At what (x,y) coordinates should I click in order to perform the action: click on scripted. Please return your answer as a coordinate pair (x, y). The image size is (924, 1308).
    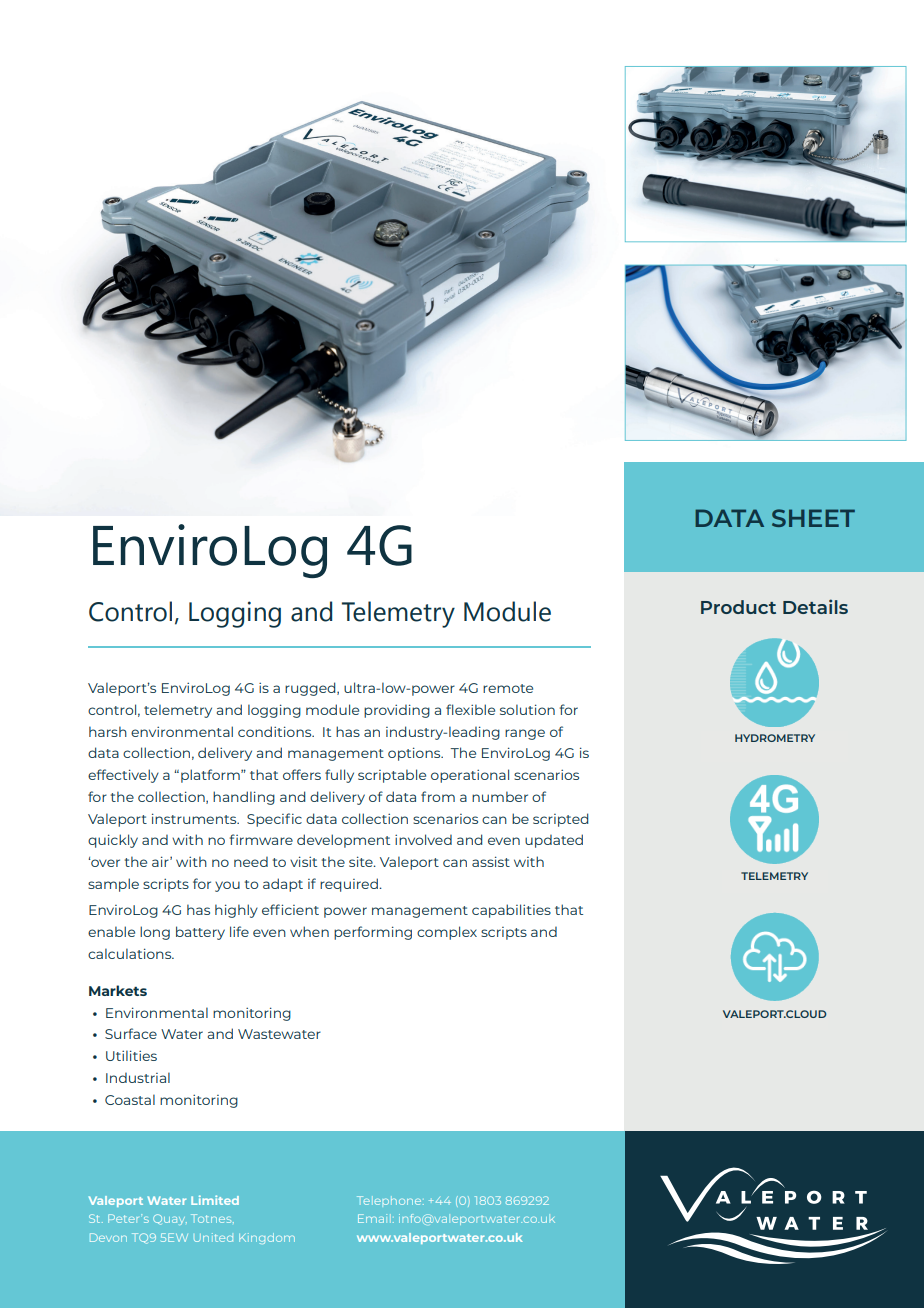
    Looking at the image, I should click on (560, 820).
